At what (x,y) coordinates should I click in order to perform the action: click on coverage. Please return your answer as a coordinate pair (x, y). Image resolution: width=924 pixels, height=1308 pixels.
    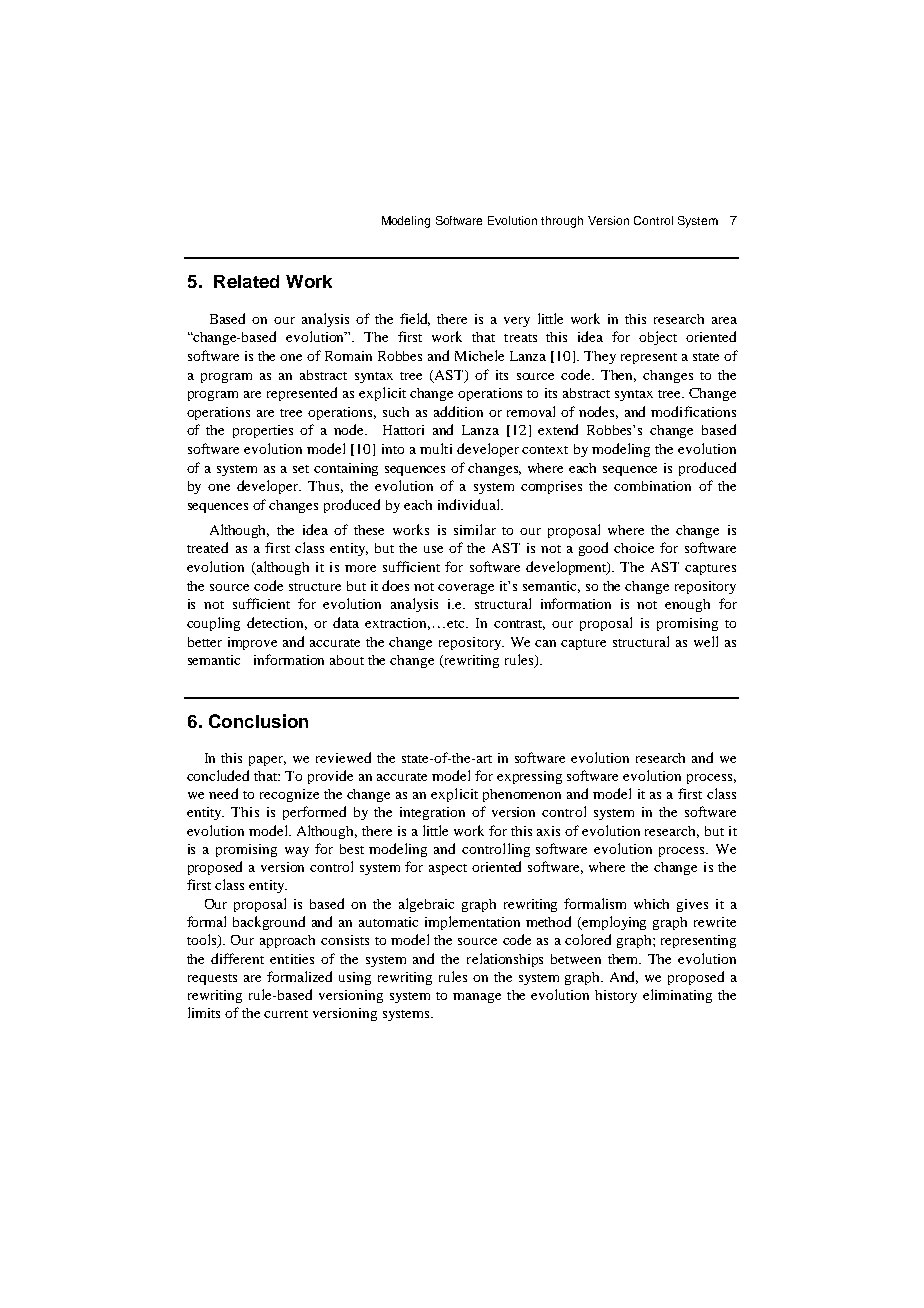
    Looking at the image, I should click on (466, 589).
